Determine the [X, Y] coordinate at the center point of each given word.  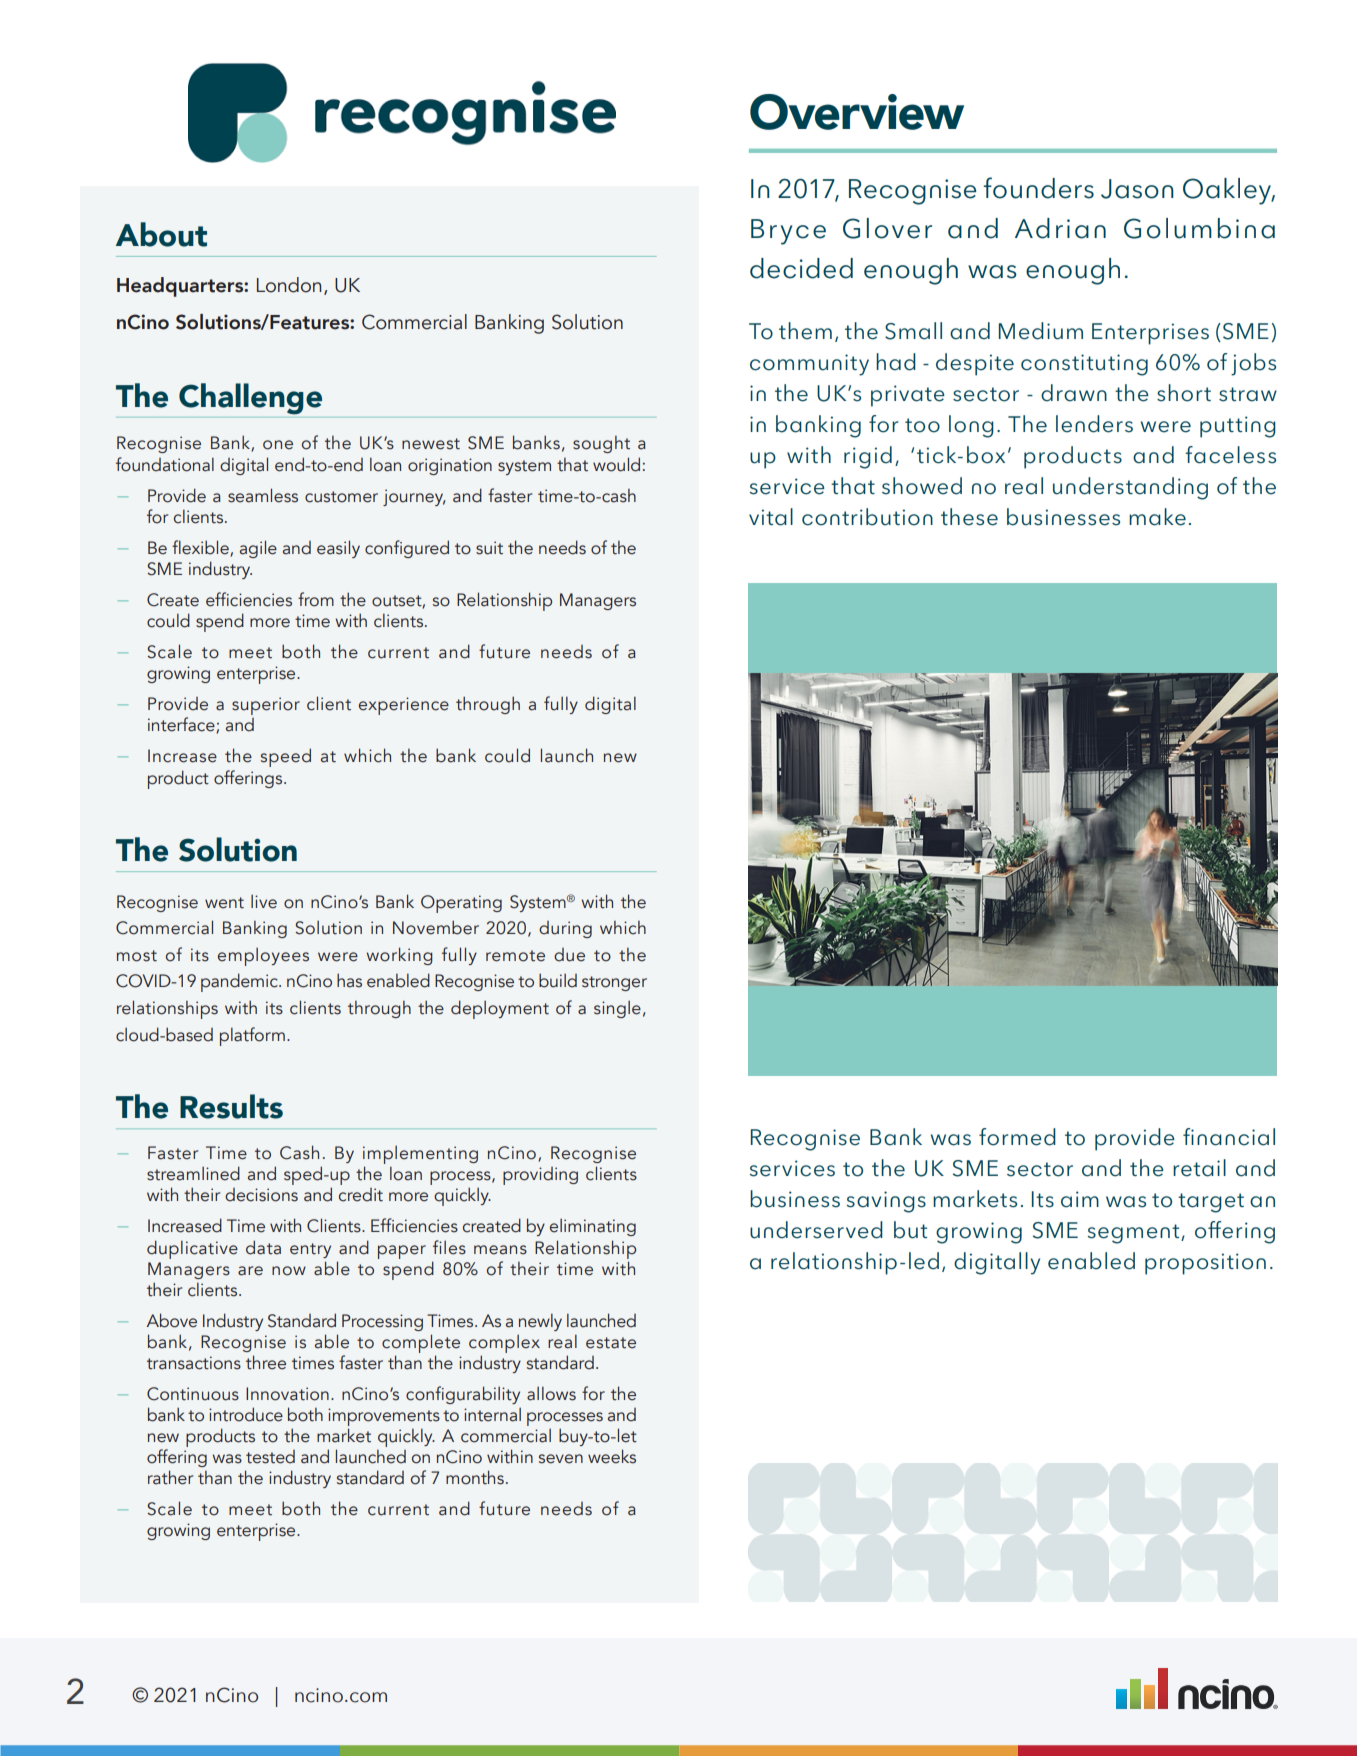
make [1157, 517]
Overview [857, 112]
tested [270, 1457]
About [161, 234]
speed [286, 757]
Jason [1137, 189]
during [565, 929]
